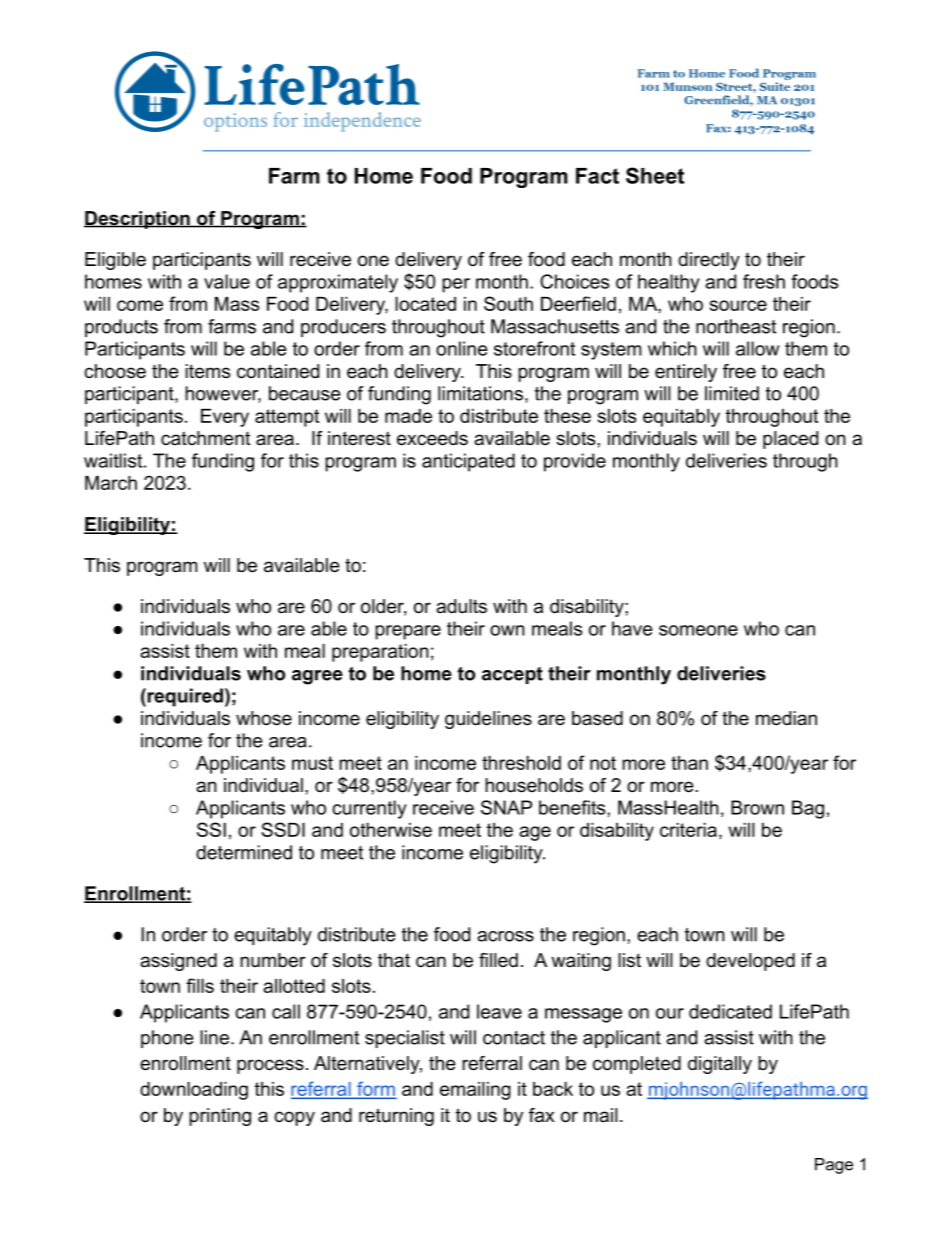 The width and height of the page is (952, 1233). I want to click on catchment, so click(205, 438).
